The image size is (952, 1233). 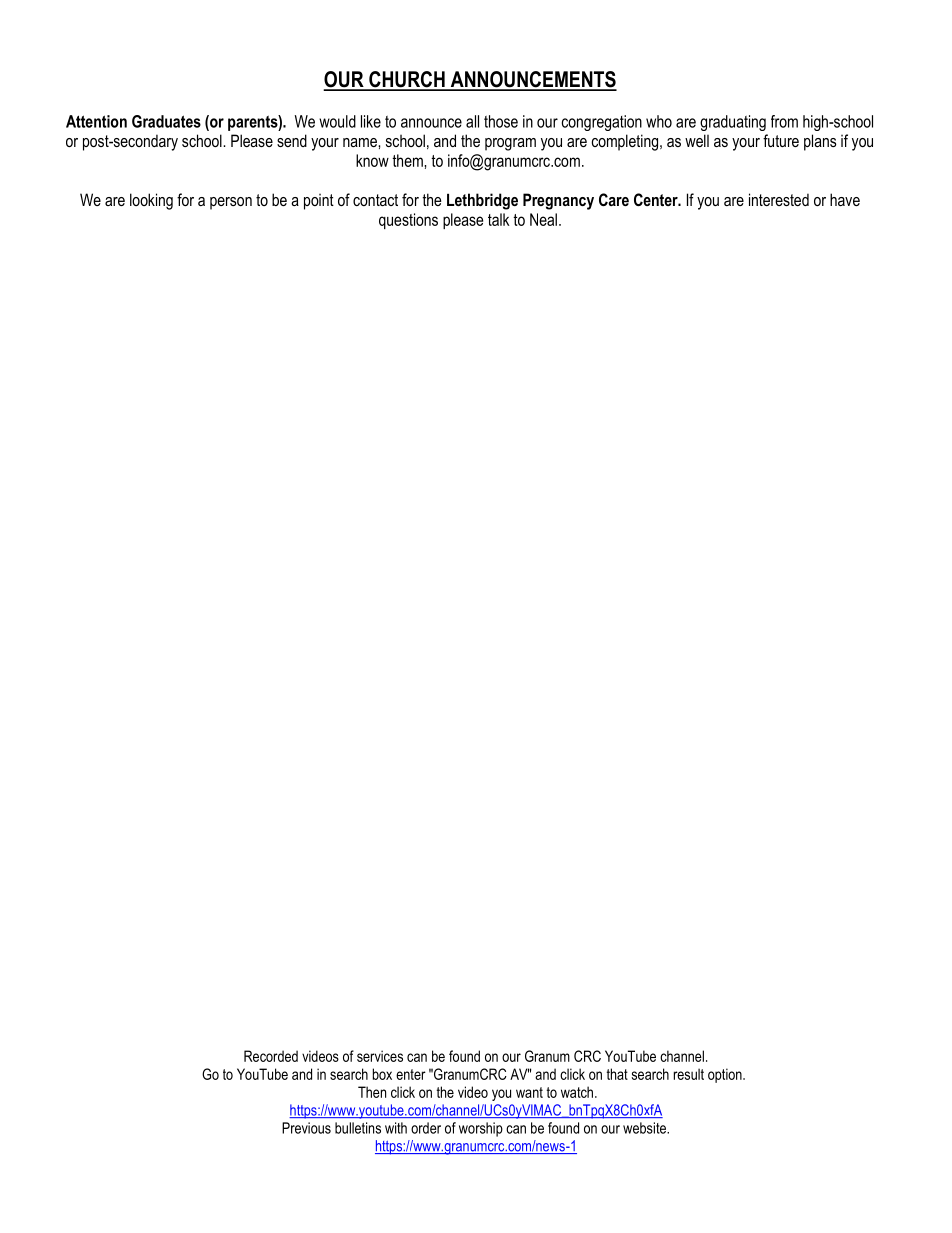 What do you see at coordinates (726, 1075) in the screenshot?
I see `option` at bounding box center [726, 1075].
